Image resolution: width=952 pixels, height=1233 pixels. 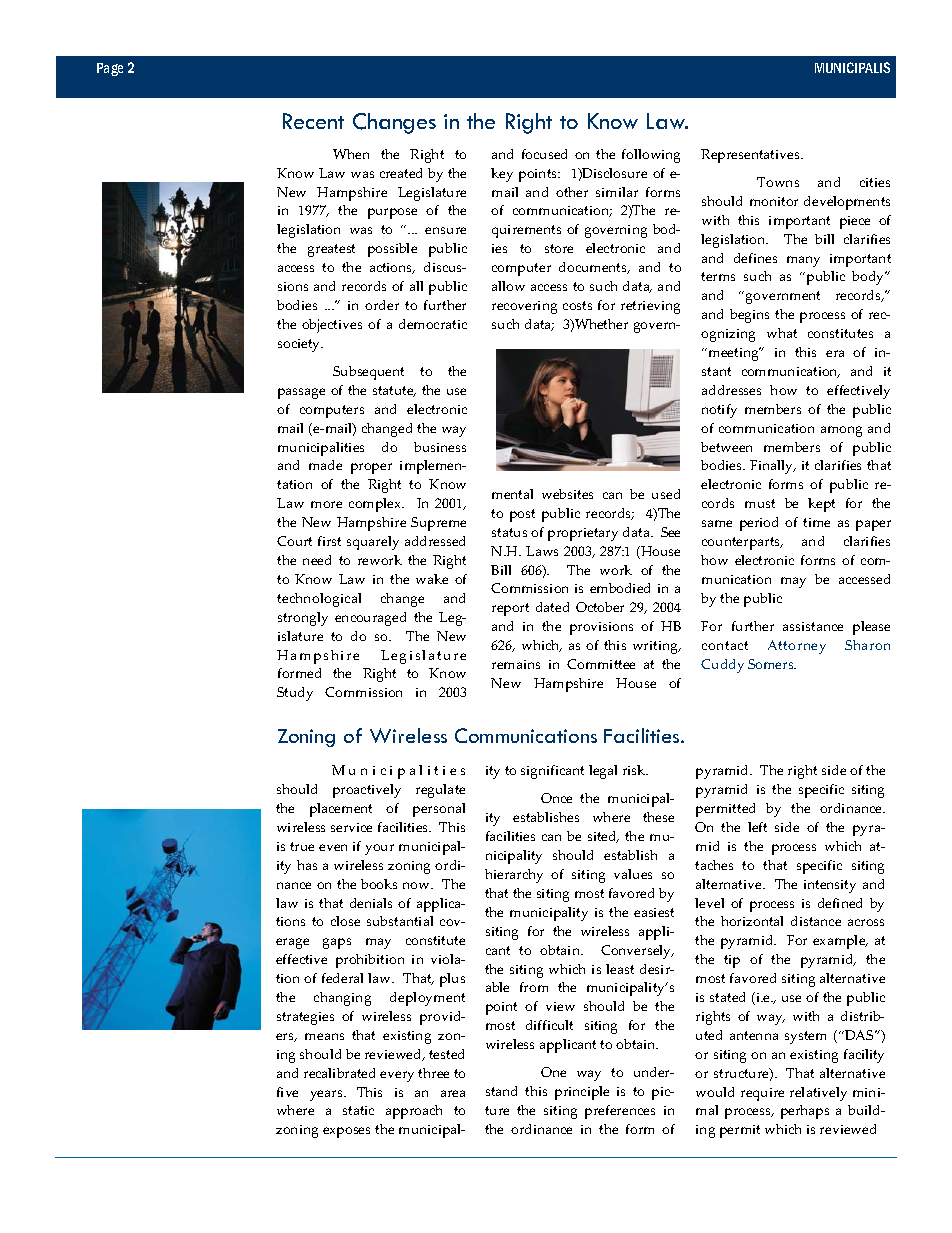 What do you see at coordinates (453, 1093) in the screenshot?
I see `area` at bounding box center [453, 1093].
